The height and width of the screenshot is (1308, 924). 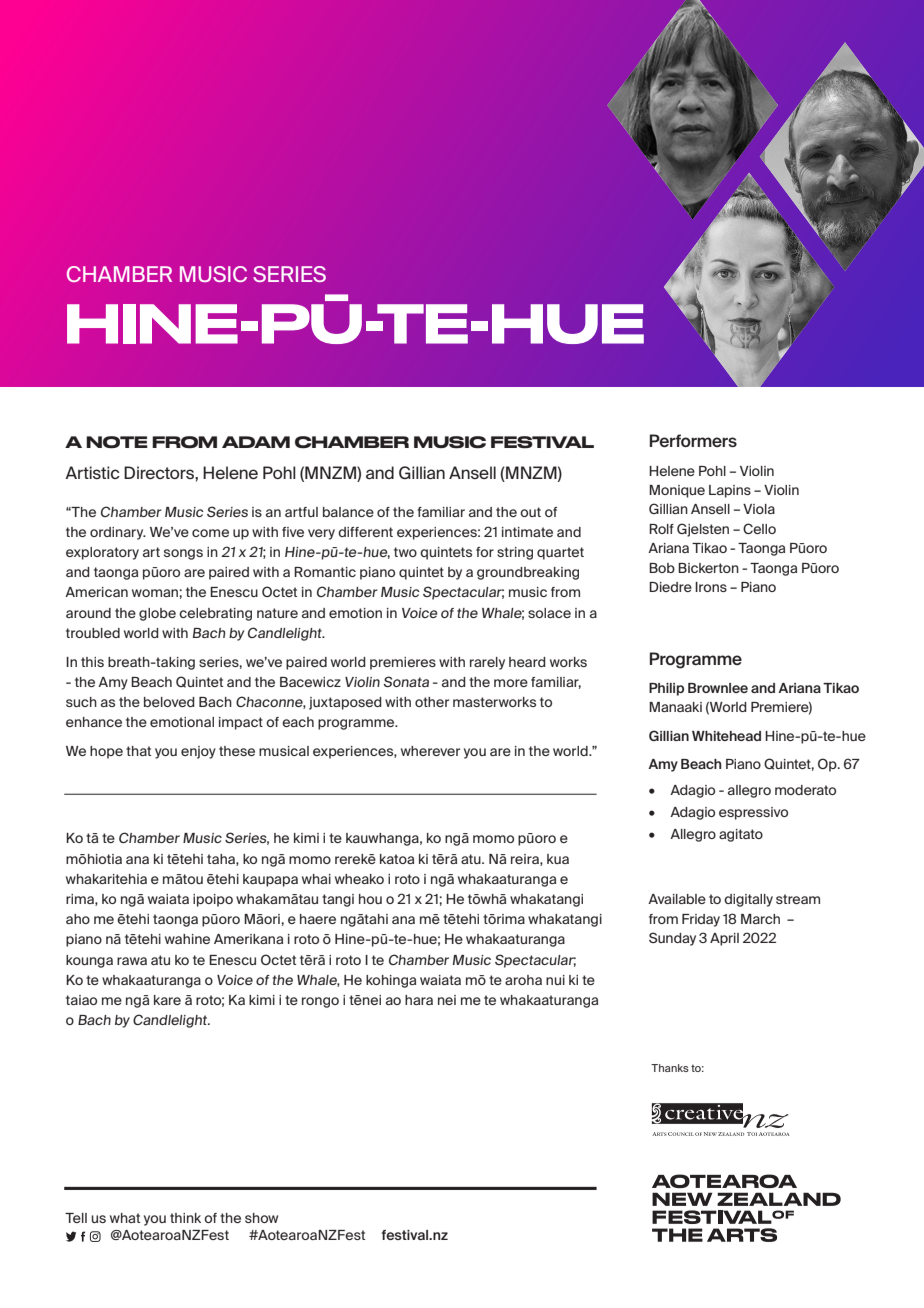 What do you see at coordinates (160, 472) in the screenshot?
I see `Directors` at bounding box center [160, 472].
